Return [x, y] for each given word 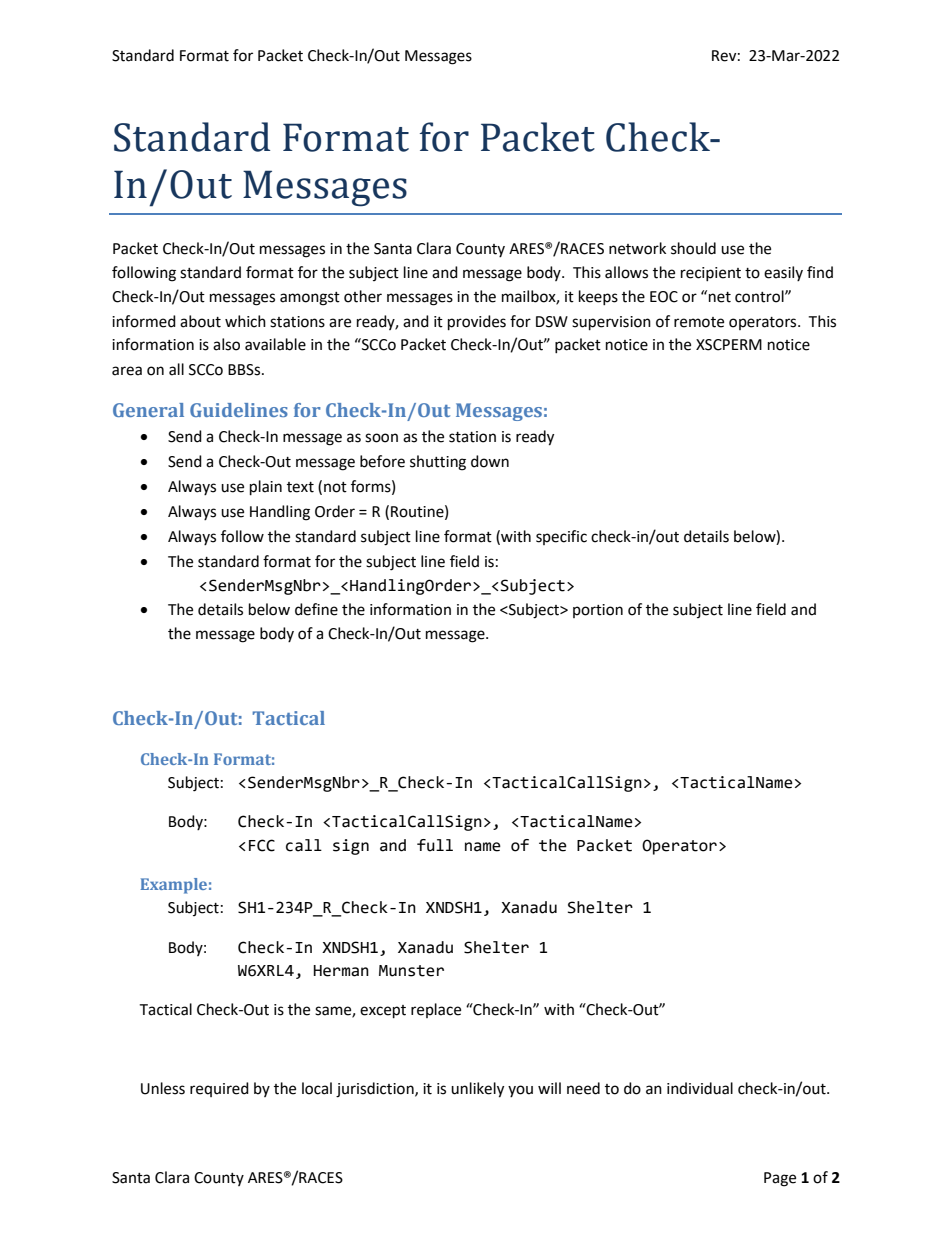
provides [477, 323]
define [316, 609]
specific [561, 537]
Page [780, 1179]
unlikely [477, 1090]
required [219, 1089]
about [200, 321]
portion [598, 611]
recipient [711, 274]
